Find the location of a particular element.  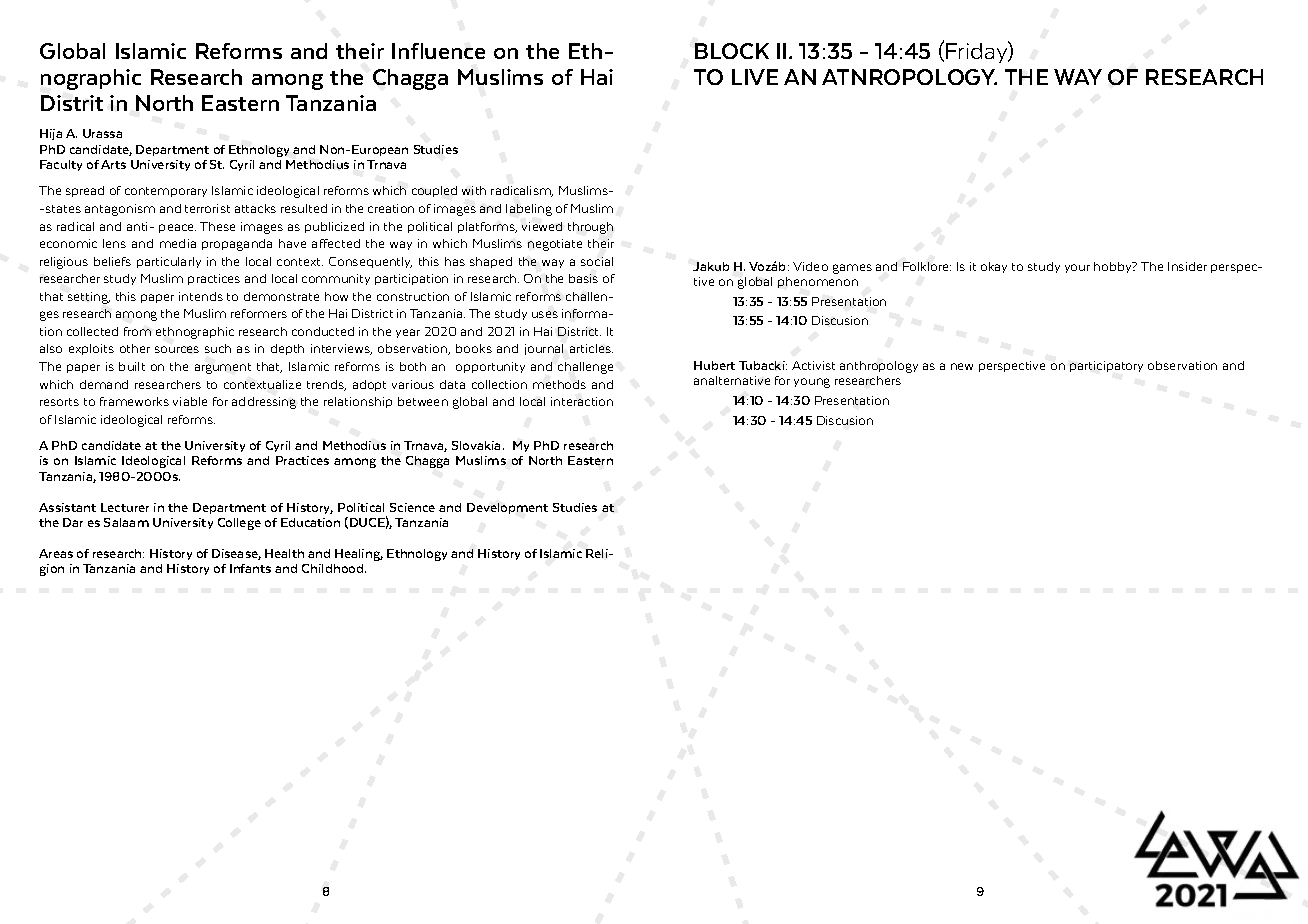

your is located at coordinates (1077, 268).
